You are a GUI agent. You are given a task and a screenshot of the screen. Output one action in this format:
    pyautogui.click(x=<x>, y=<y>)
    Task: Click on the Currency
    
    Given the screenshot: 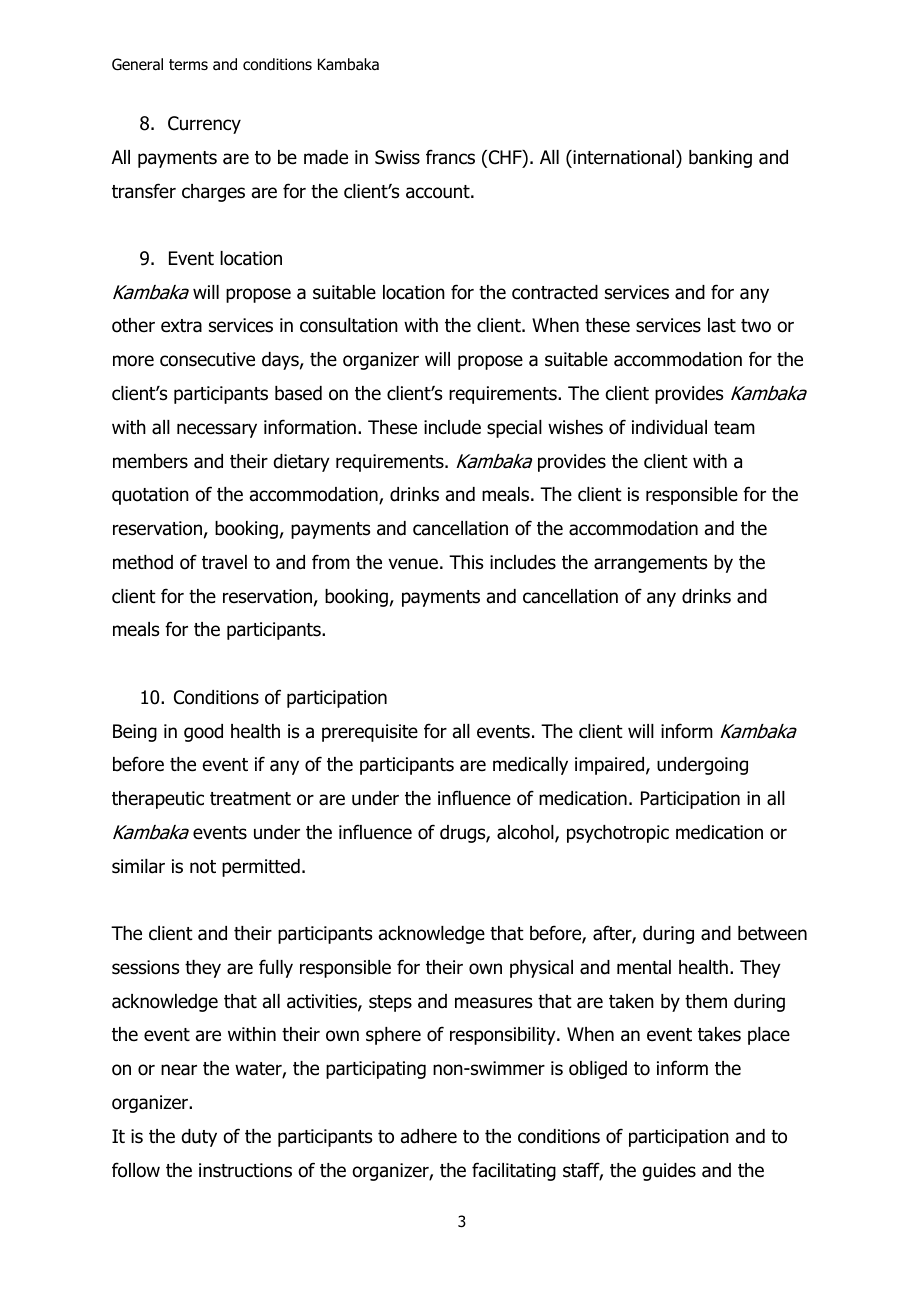 What is the action you would take?
    pyautogui.click(x=204, y=125)
